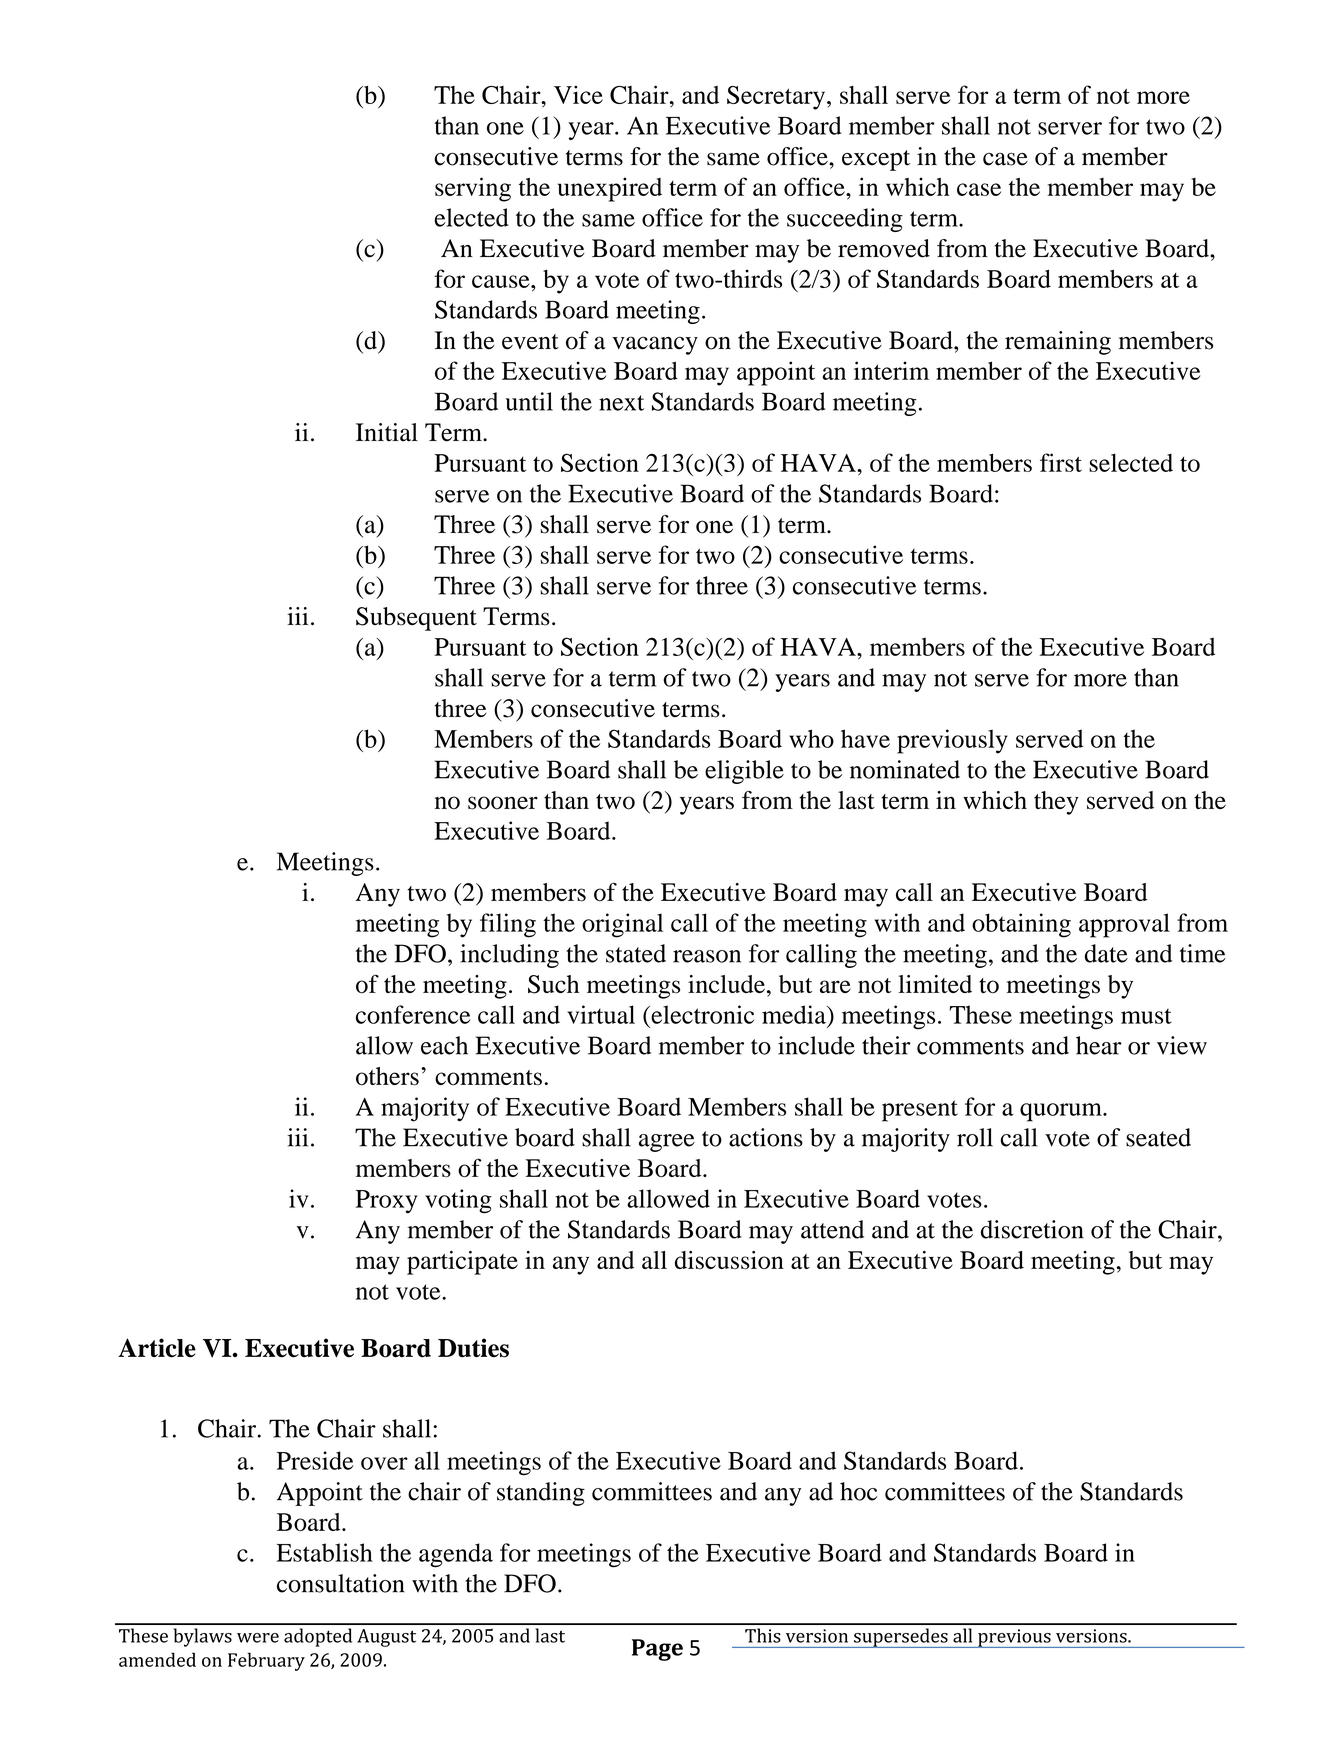 The image size is (1342, 1737). I want to click on were, so click(258, 1638).
